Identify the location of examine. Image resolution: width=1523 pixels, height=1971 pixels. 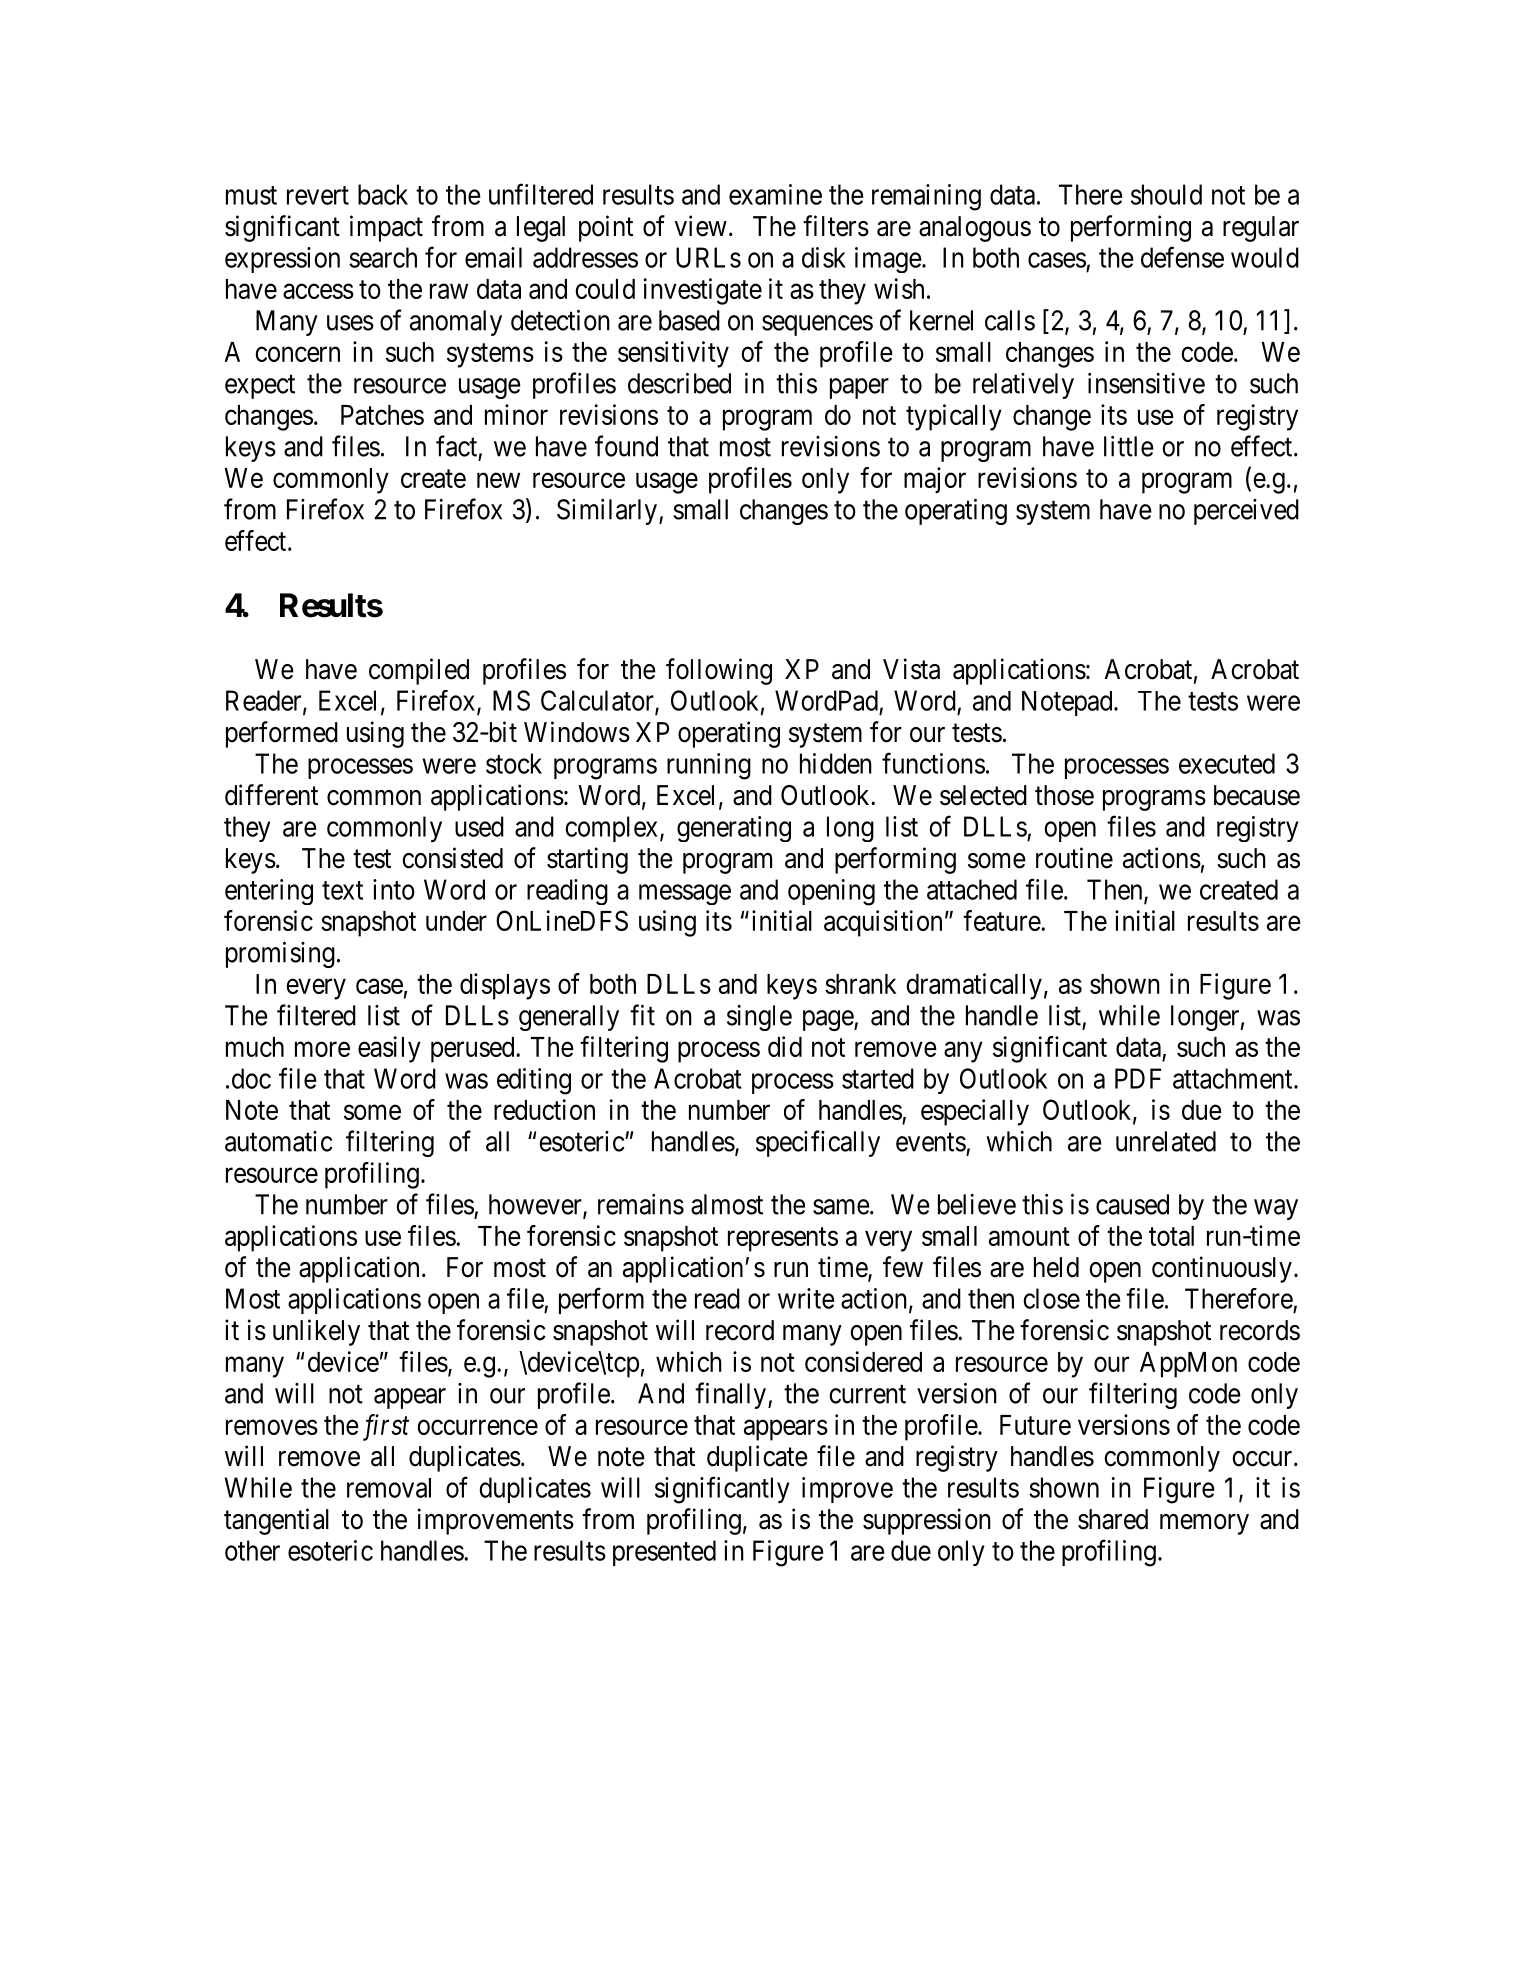
(775, 194).
